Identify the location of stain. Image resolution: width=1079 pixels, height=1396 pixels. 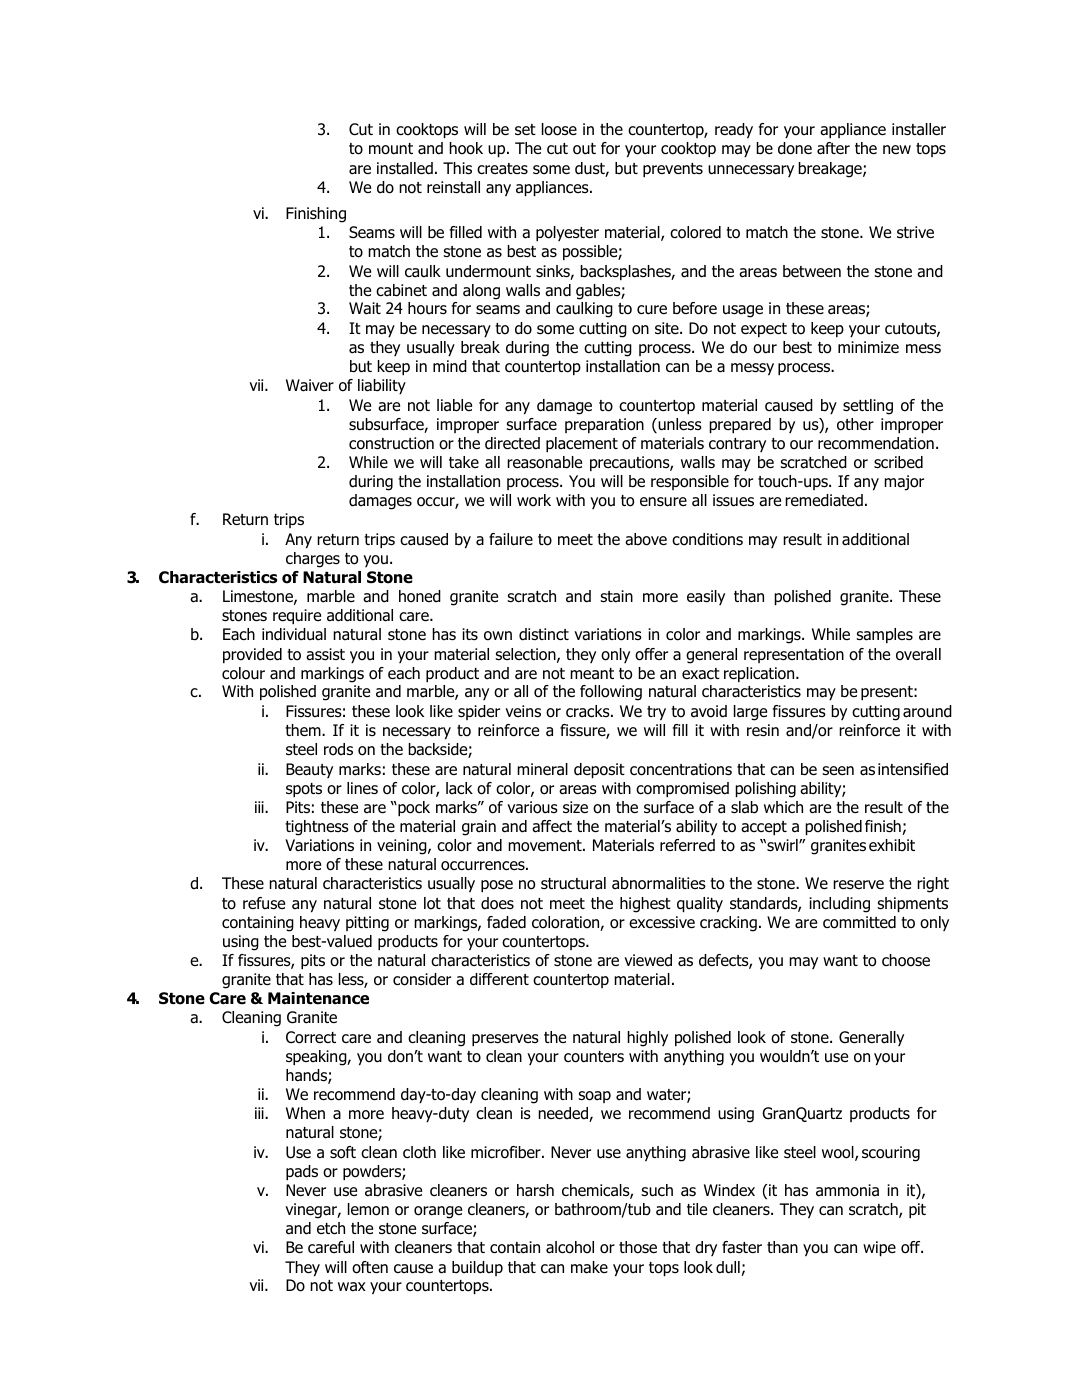
(616, 596).
